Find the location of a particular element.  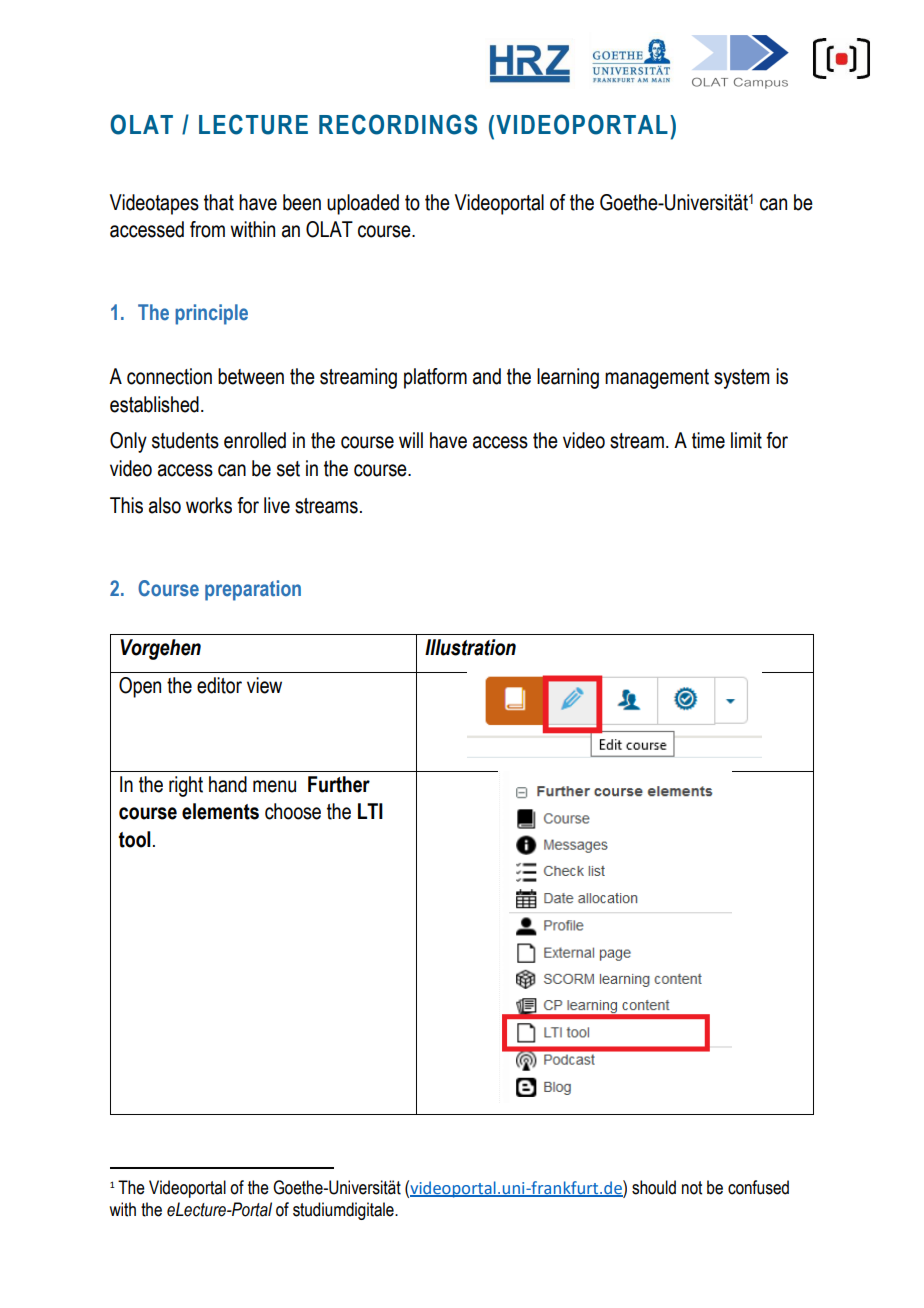

tool is located at coordinates (135, 839).
